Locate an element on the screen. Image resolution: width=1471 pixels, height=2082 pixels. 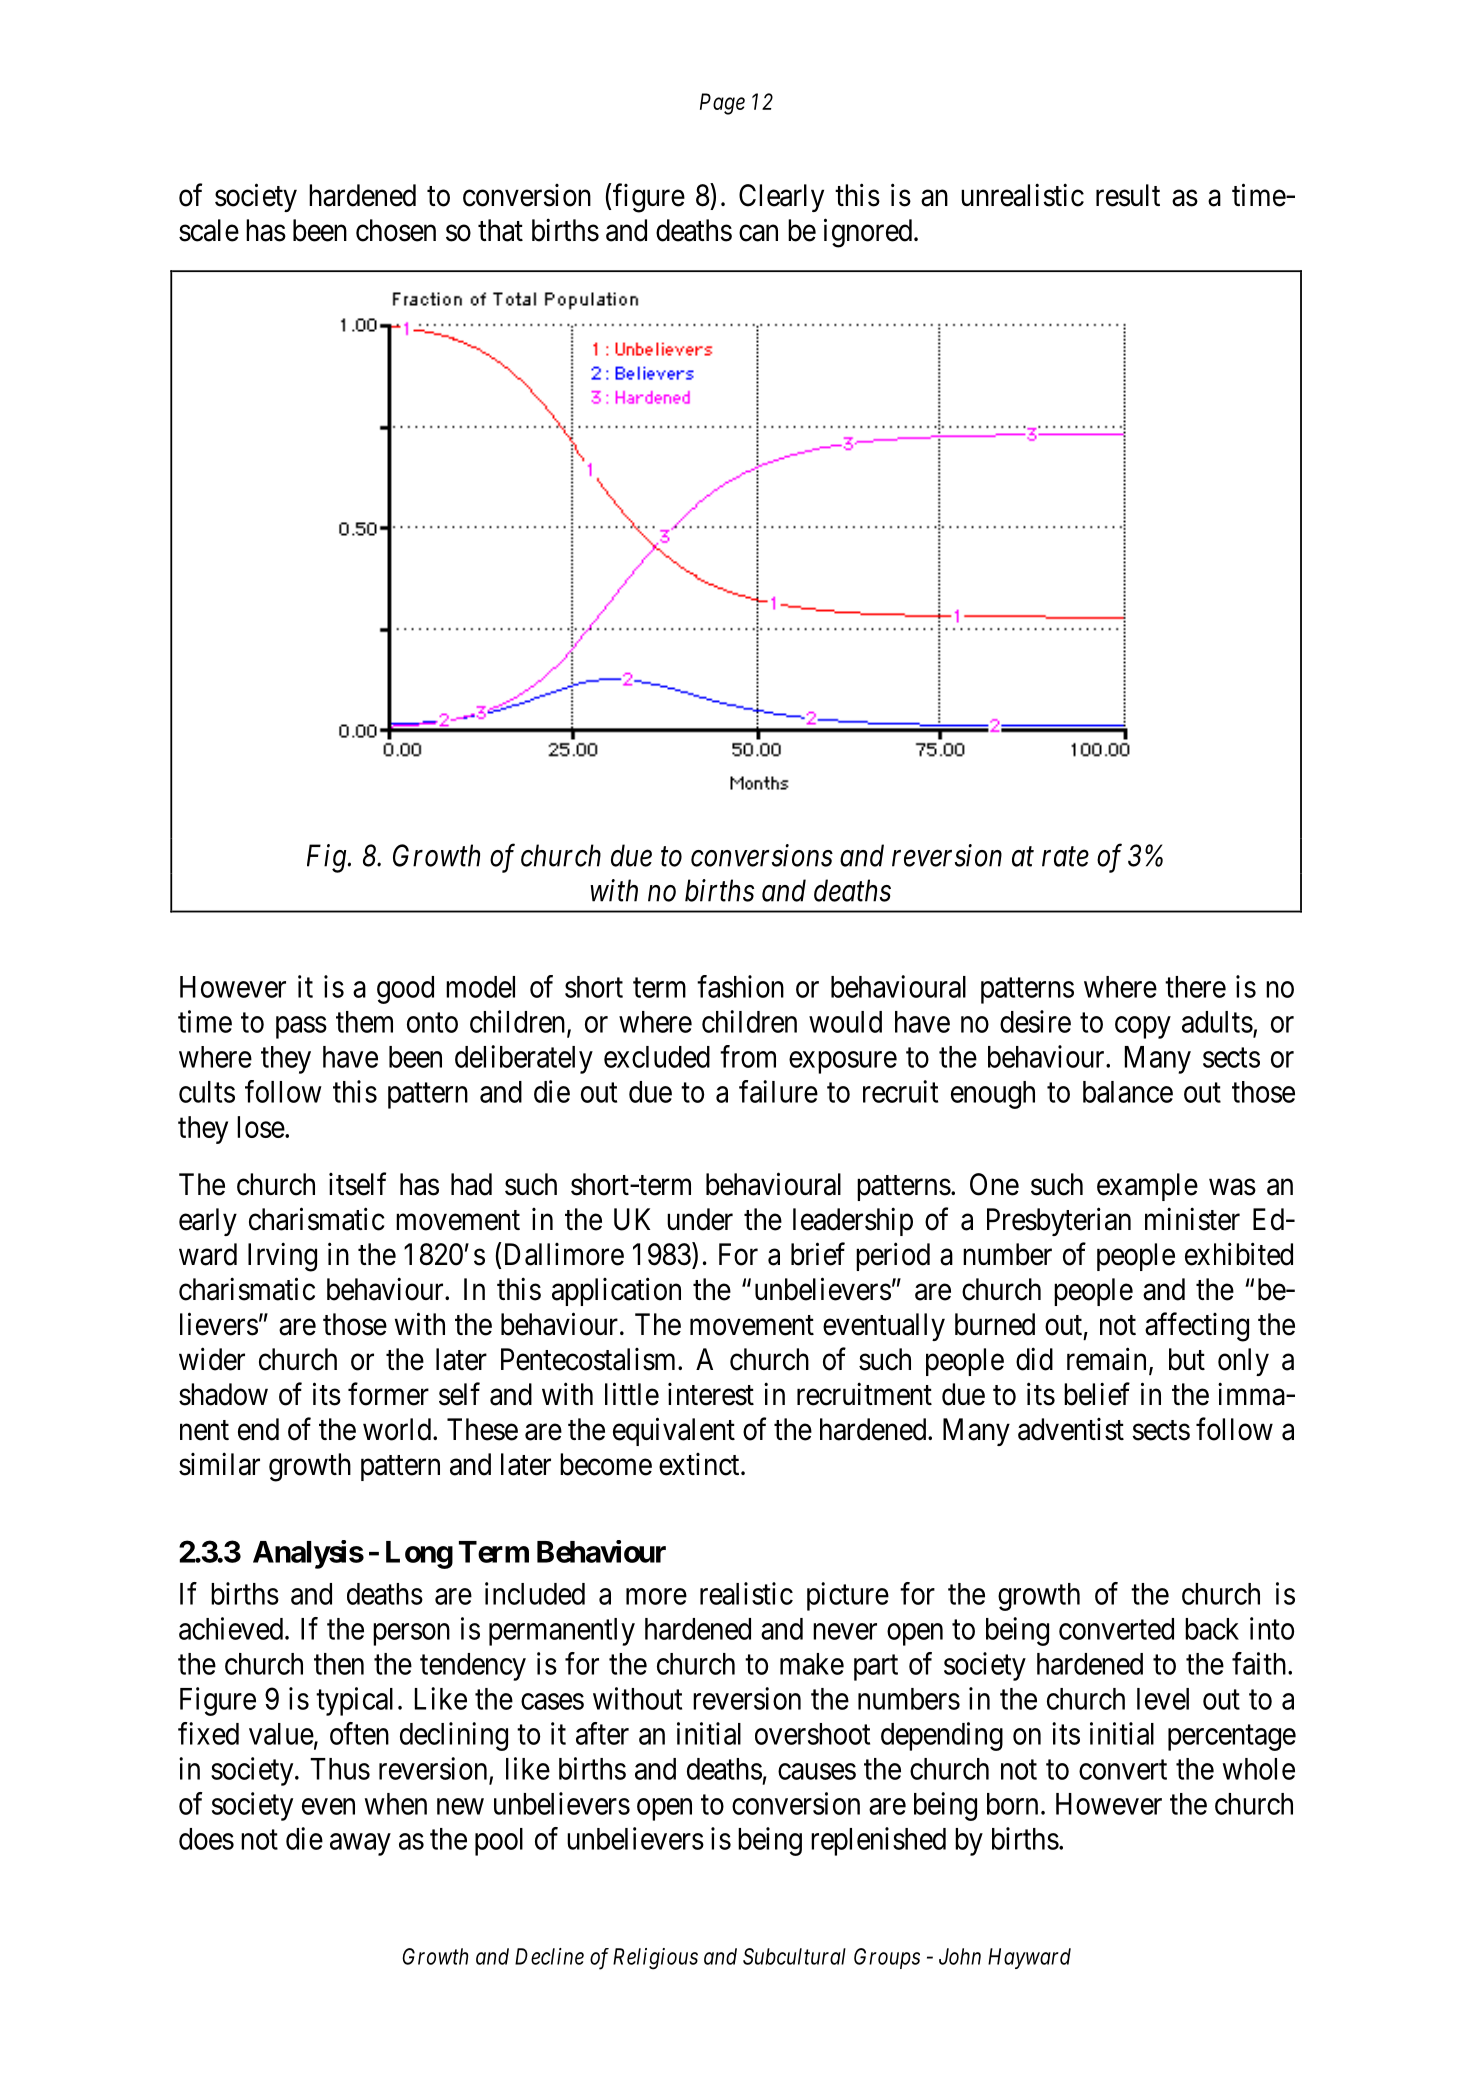
fashion is located at coordinates (740, 986).
